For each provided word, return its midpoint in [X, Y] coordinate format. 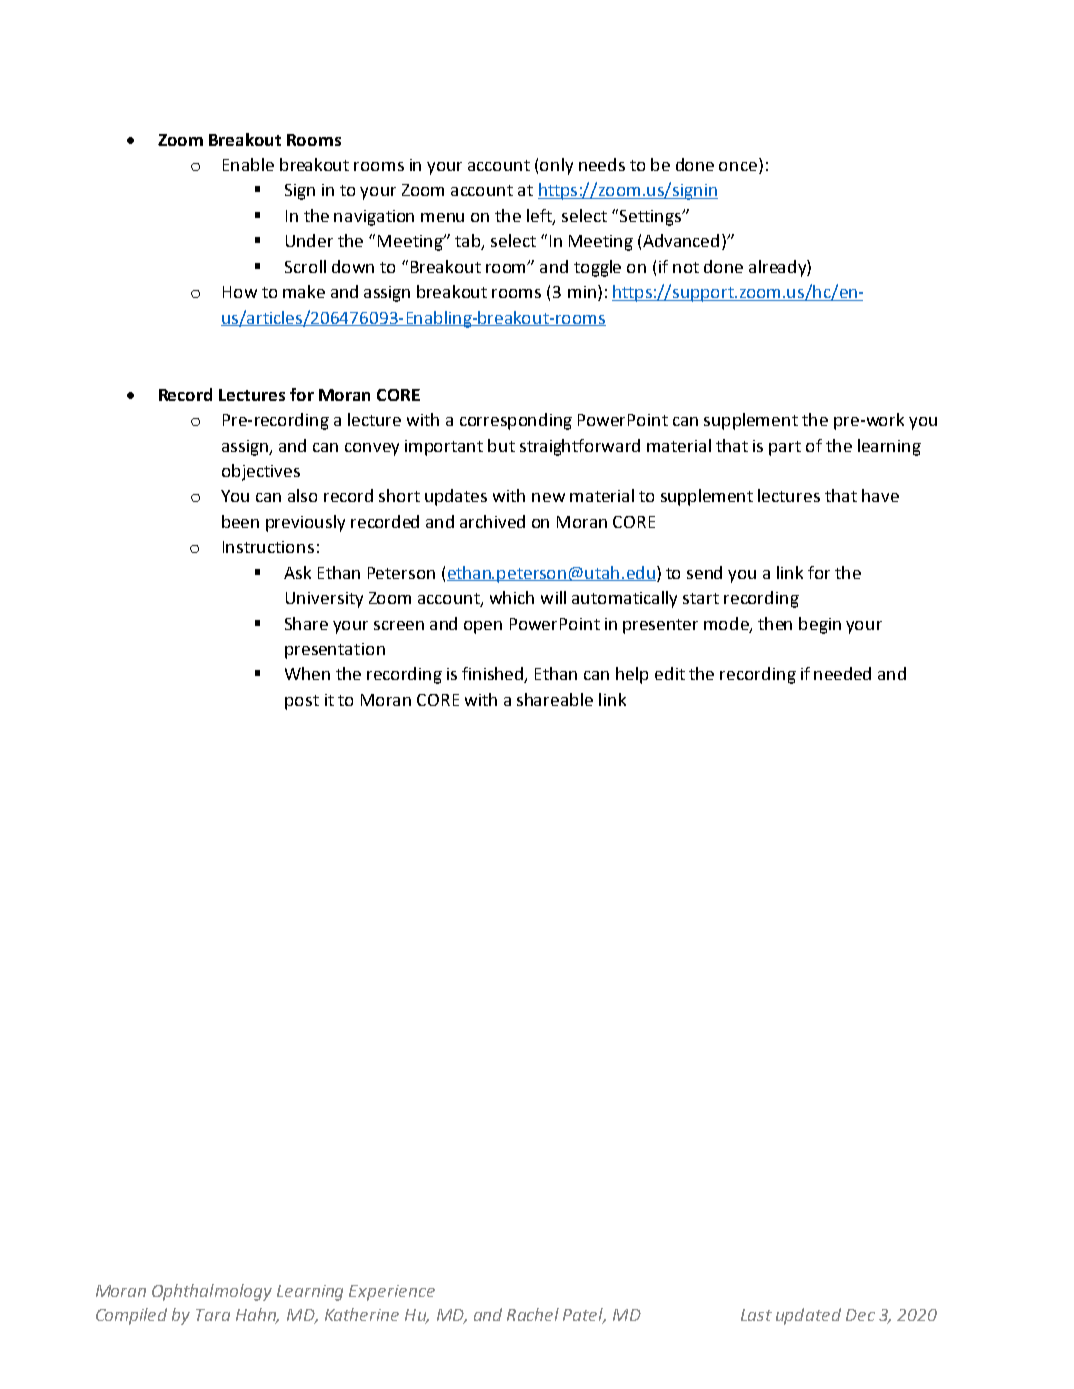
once [738, 166]
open [483, 627]
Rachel [533, 1314]
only [556, 166]
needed [842, 673]
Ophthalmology [212, 1292]
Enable [248, 164]
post [302, 702]
